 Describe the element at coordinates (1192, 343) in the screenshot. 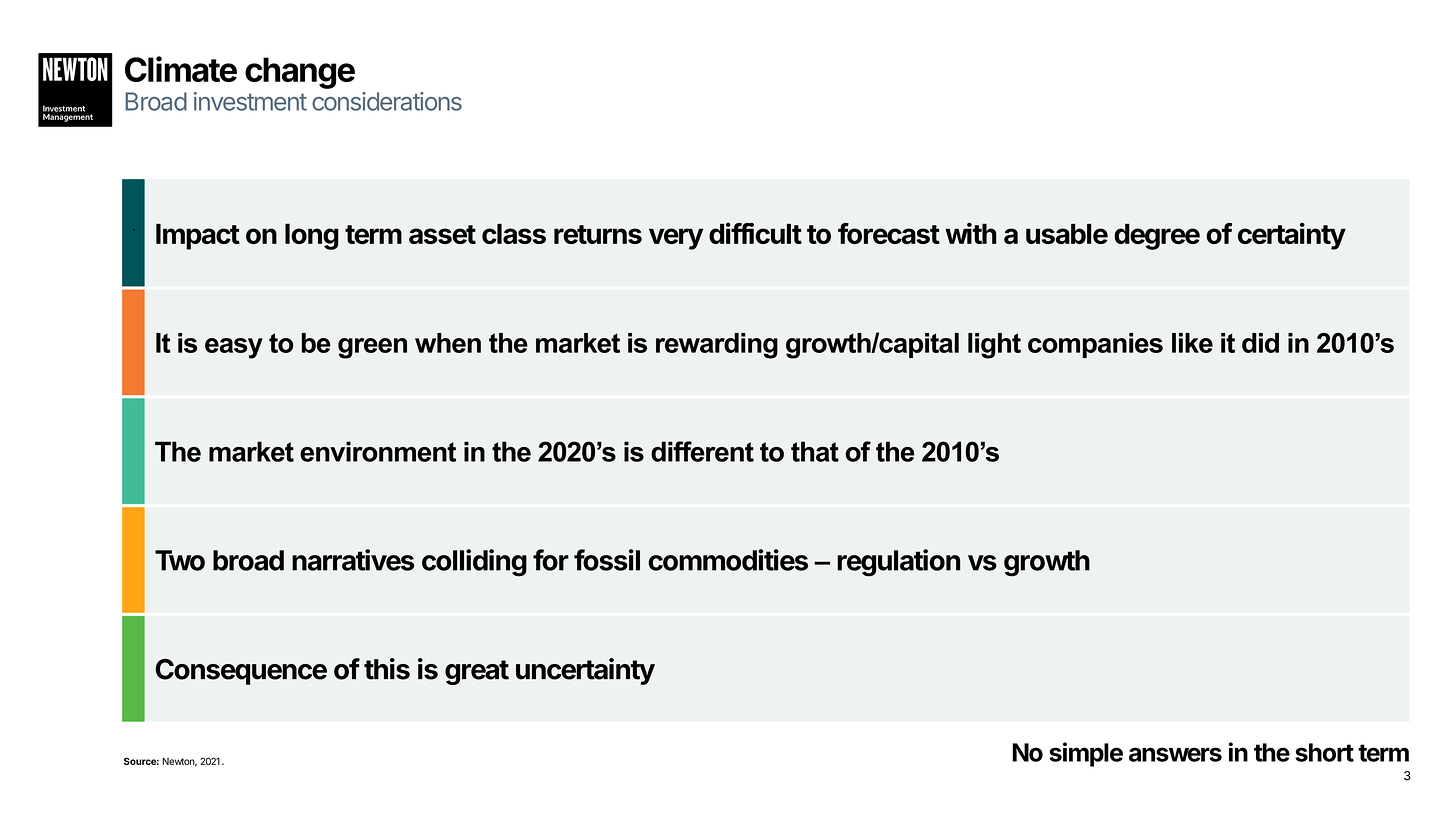

I see `like` at that location.
